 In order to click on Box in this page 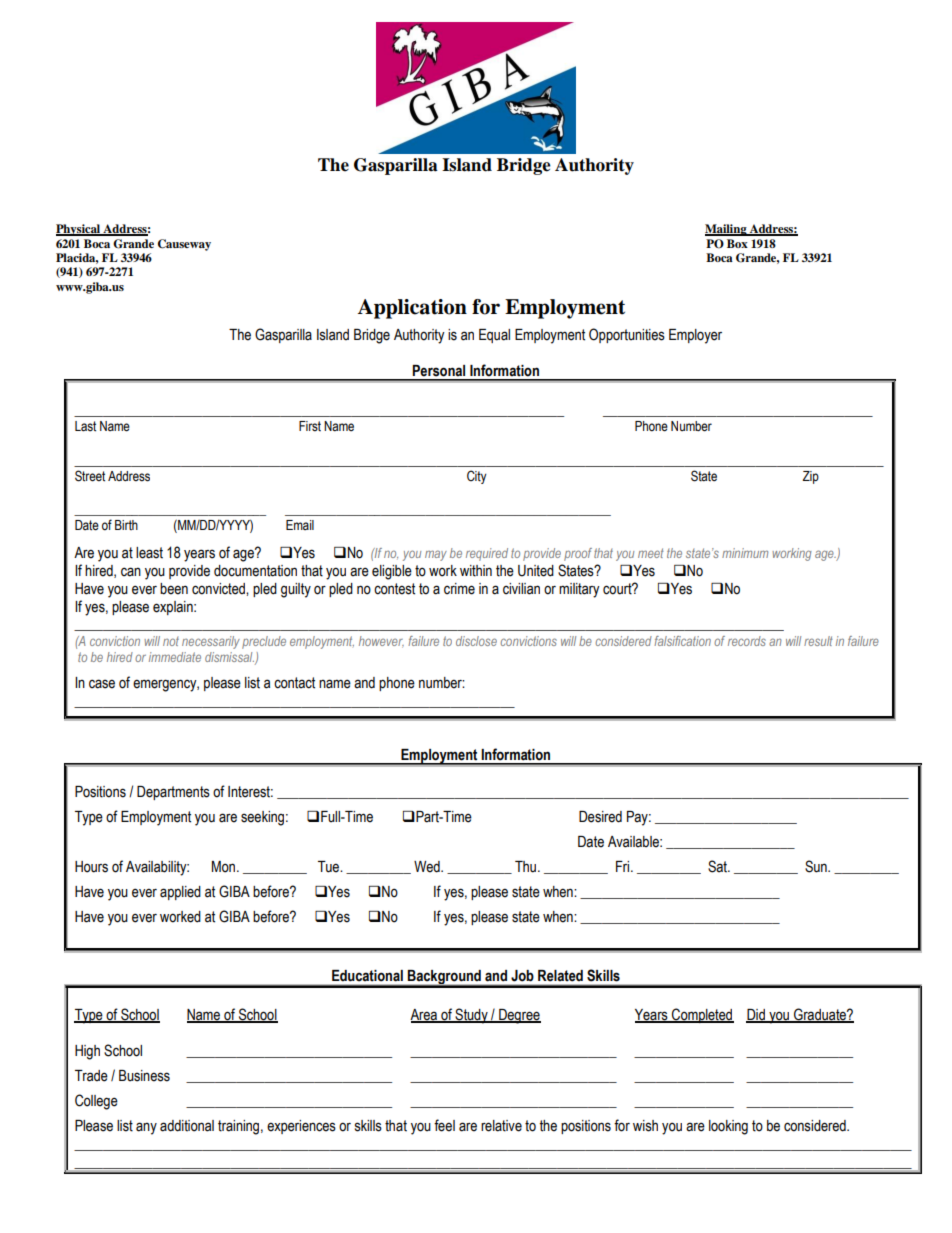, I will do `click(737, 243)`.
